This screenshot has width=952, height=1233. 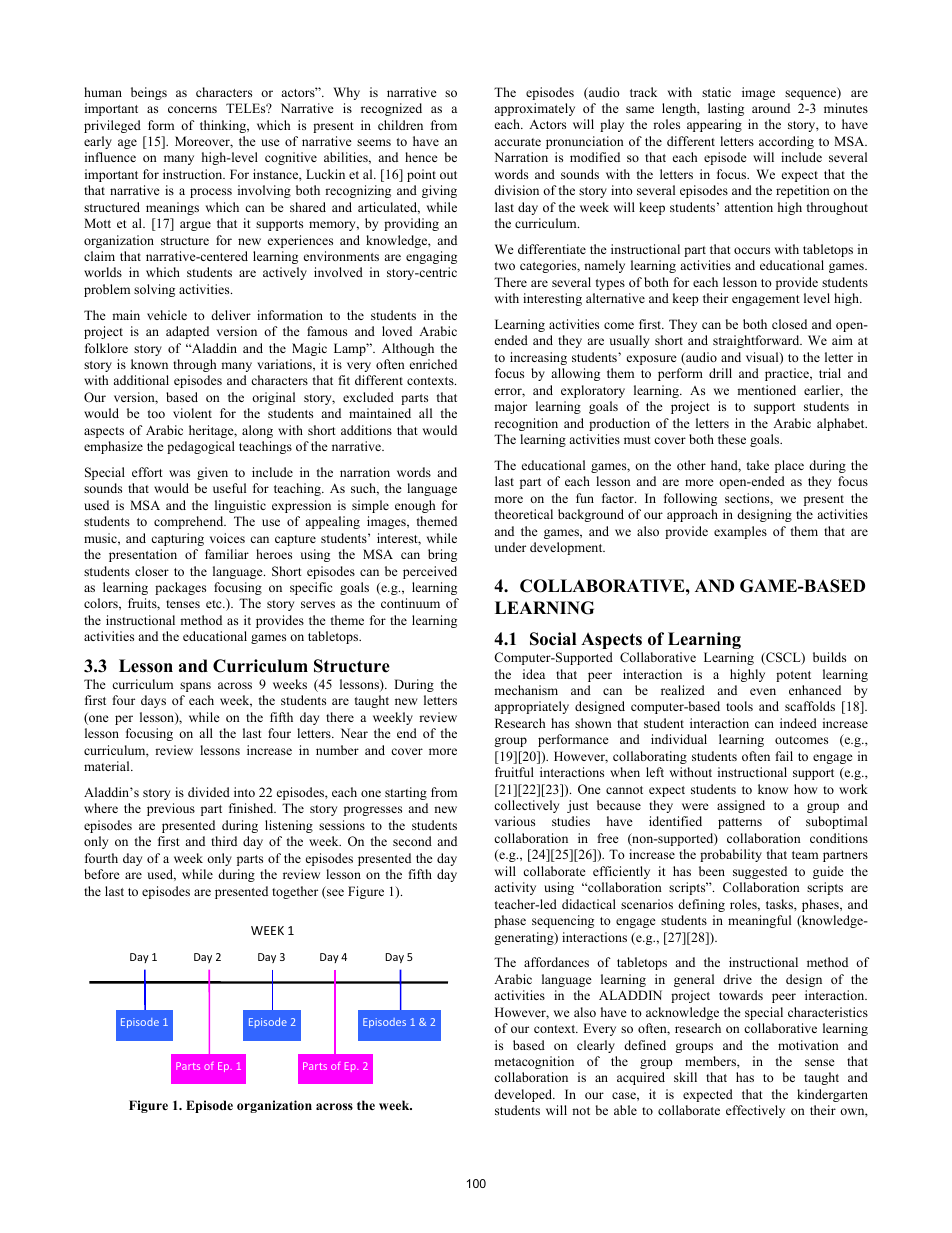 I want to click on together, so click(x=295, y=892).
